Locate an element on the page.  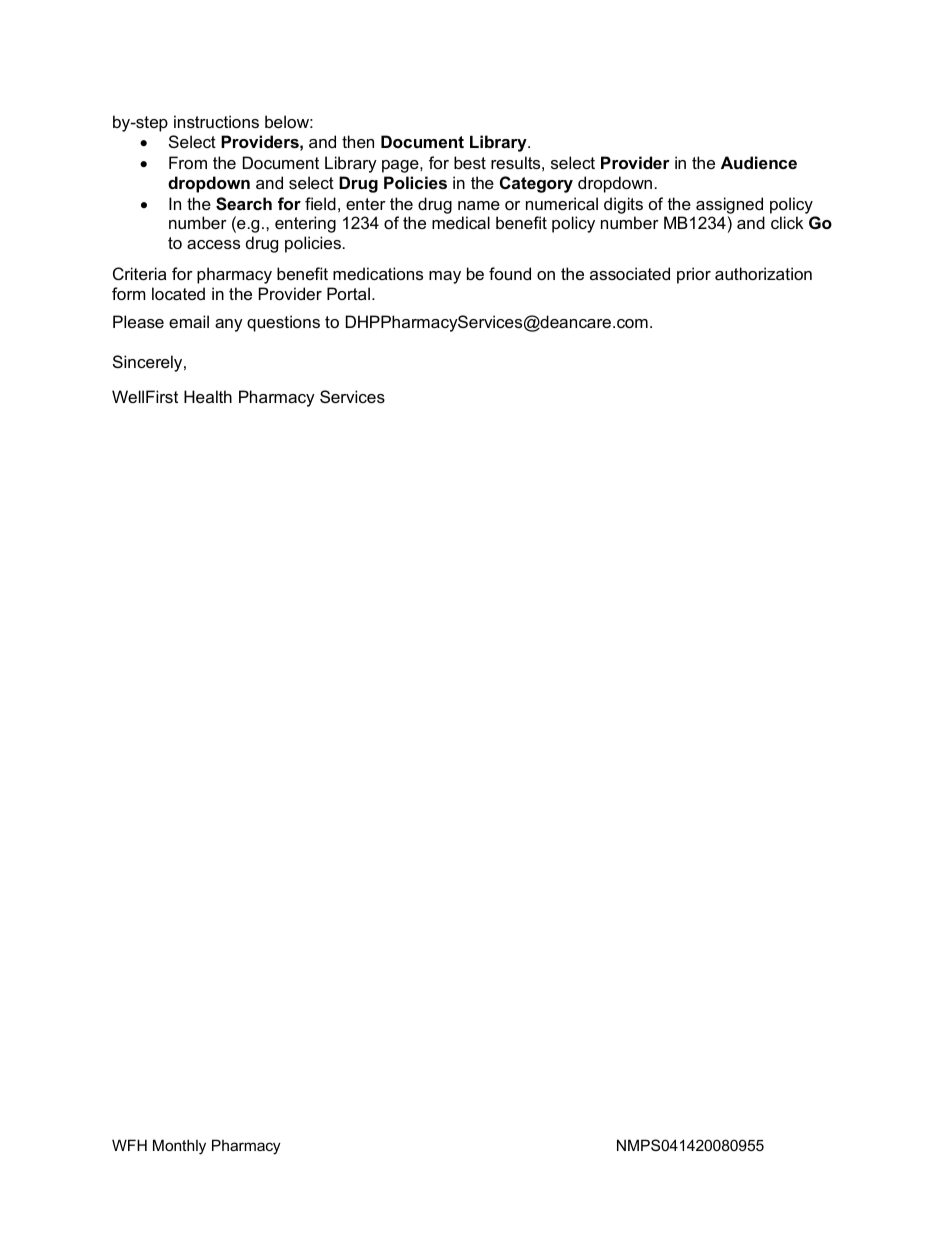
Audience is located at coordinates (759, 162).
